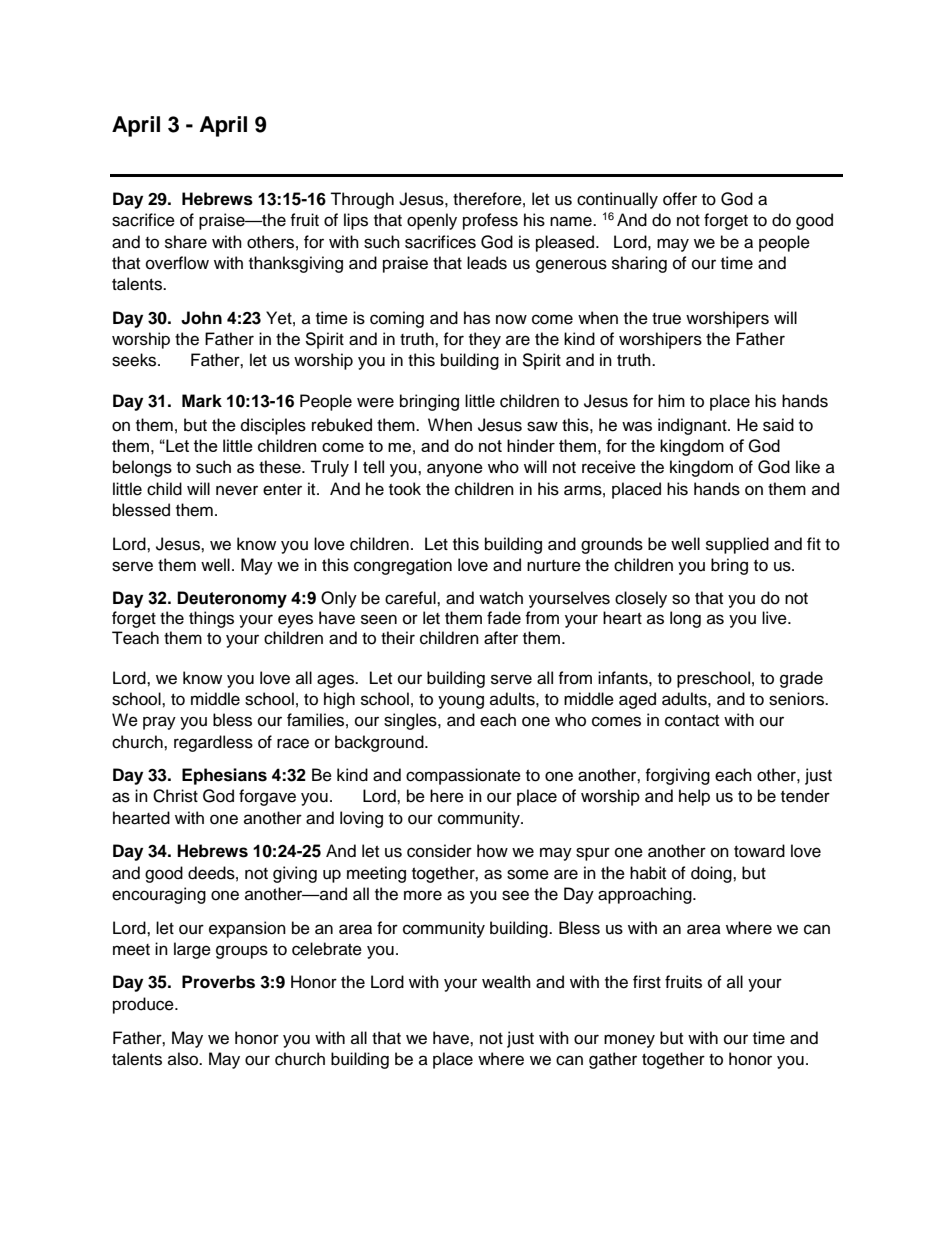 This document has width=952, height=1233. What do you see at coordinates (455, 470) in the document?
I see `anyone` at bounding box center [455, 470].
